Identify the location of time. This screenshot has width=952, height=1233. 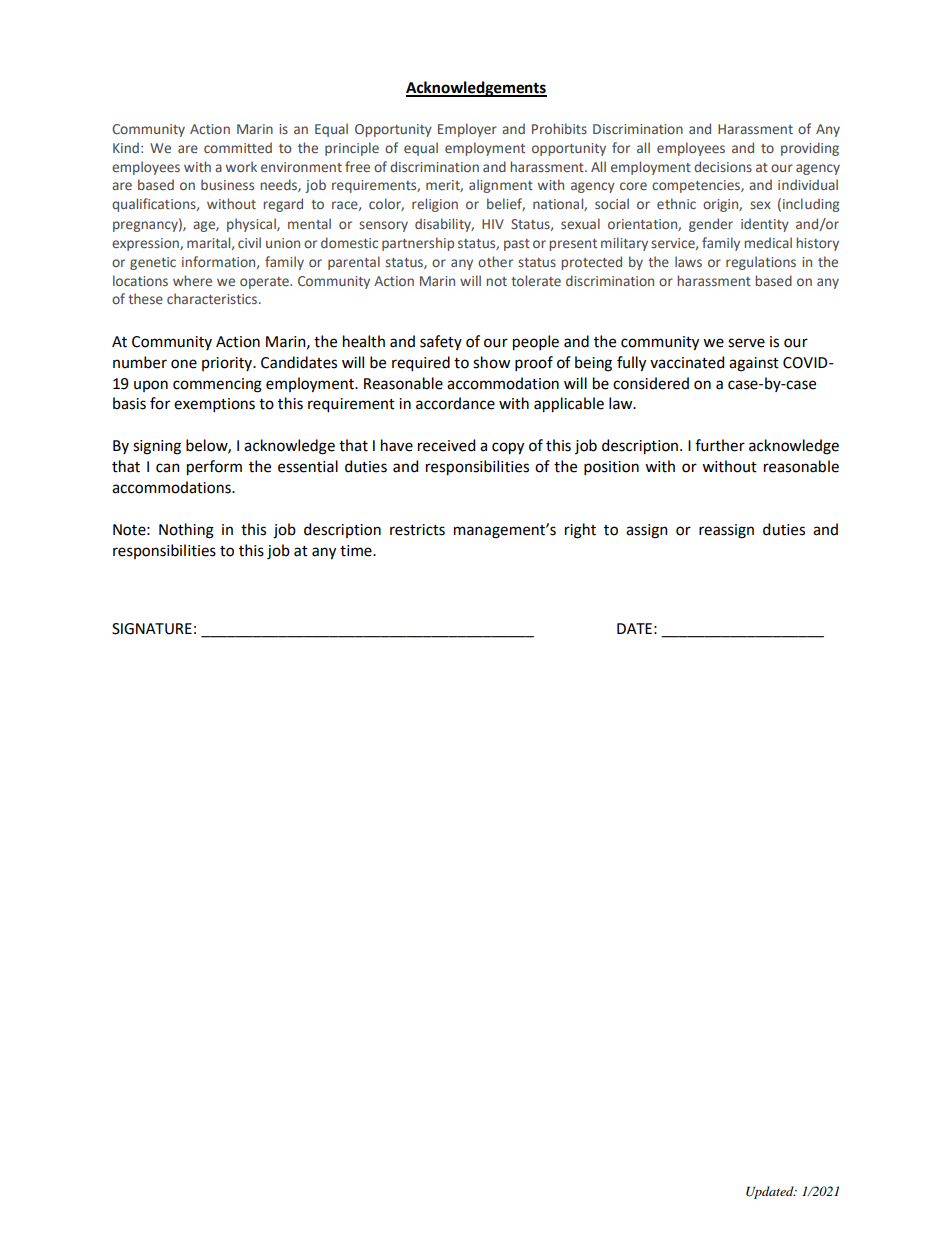
(357, 551).
